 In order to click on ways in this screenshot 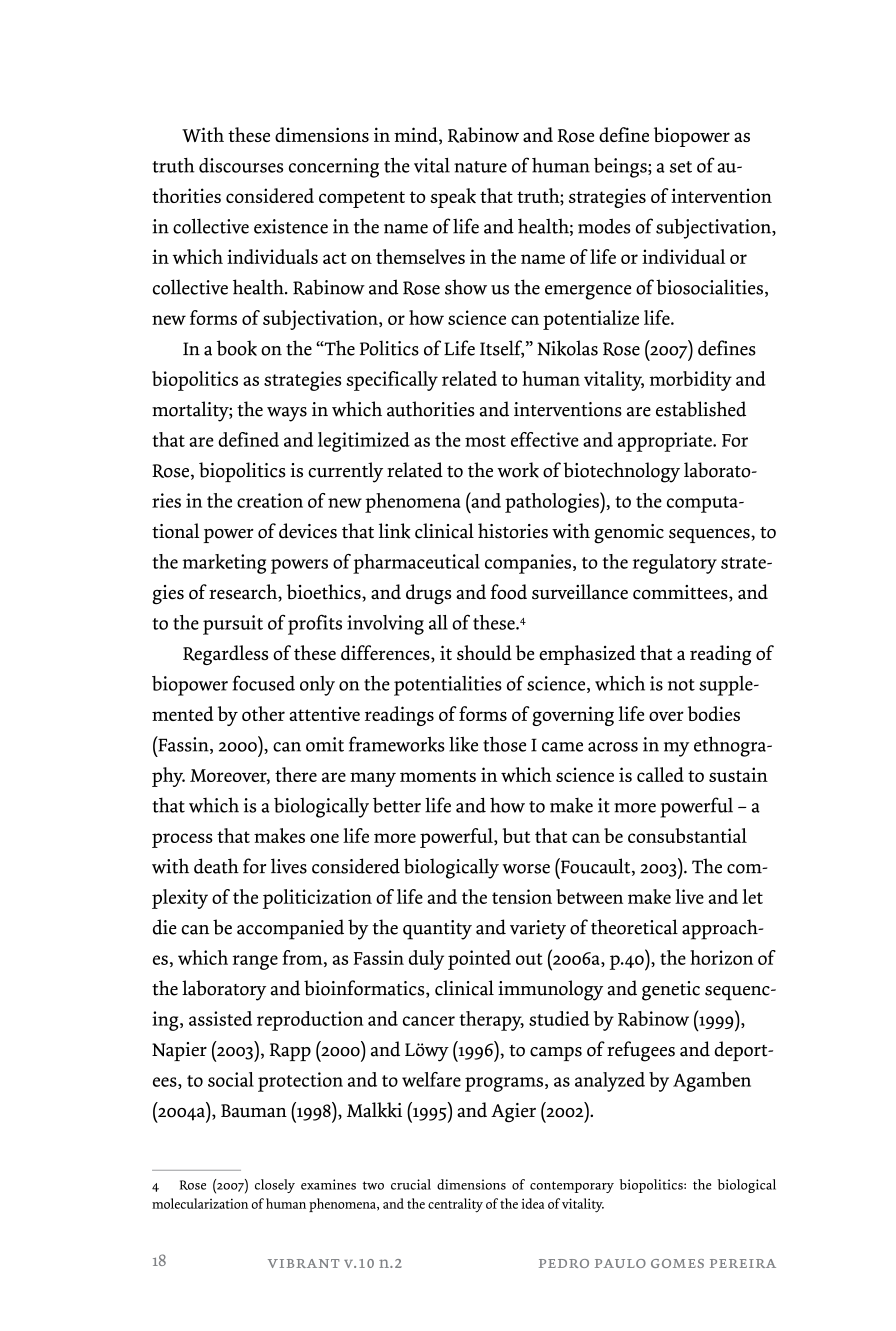, I will do `click(287, 414)`.
